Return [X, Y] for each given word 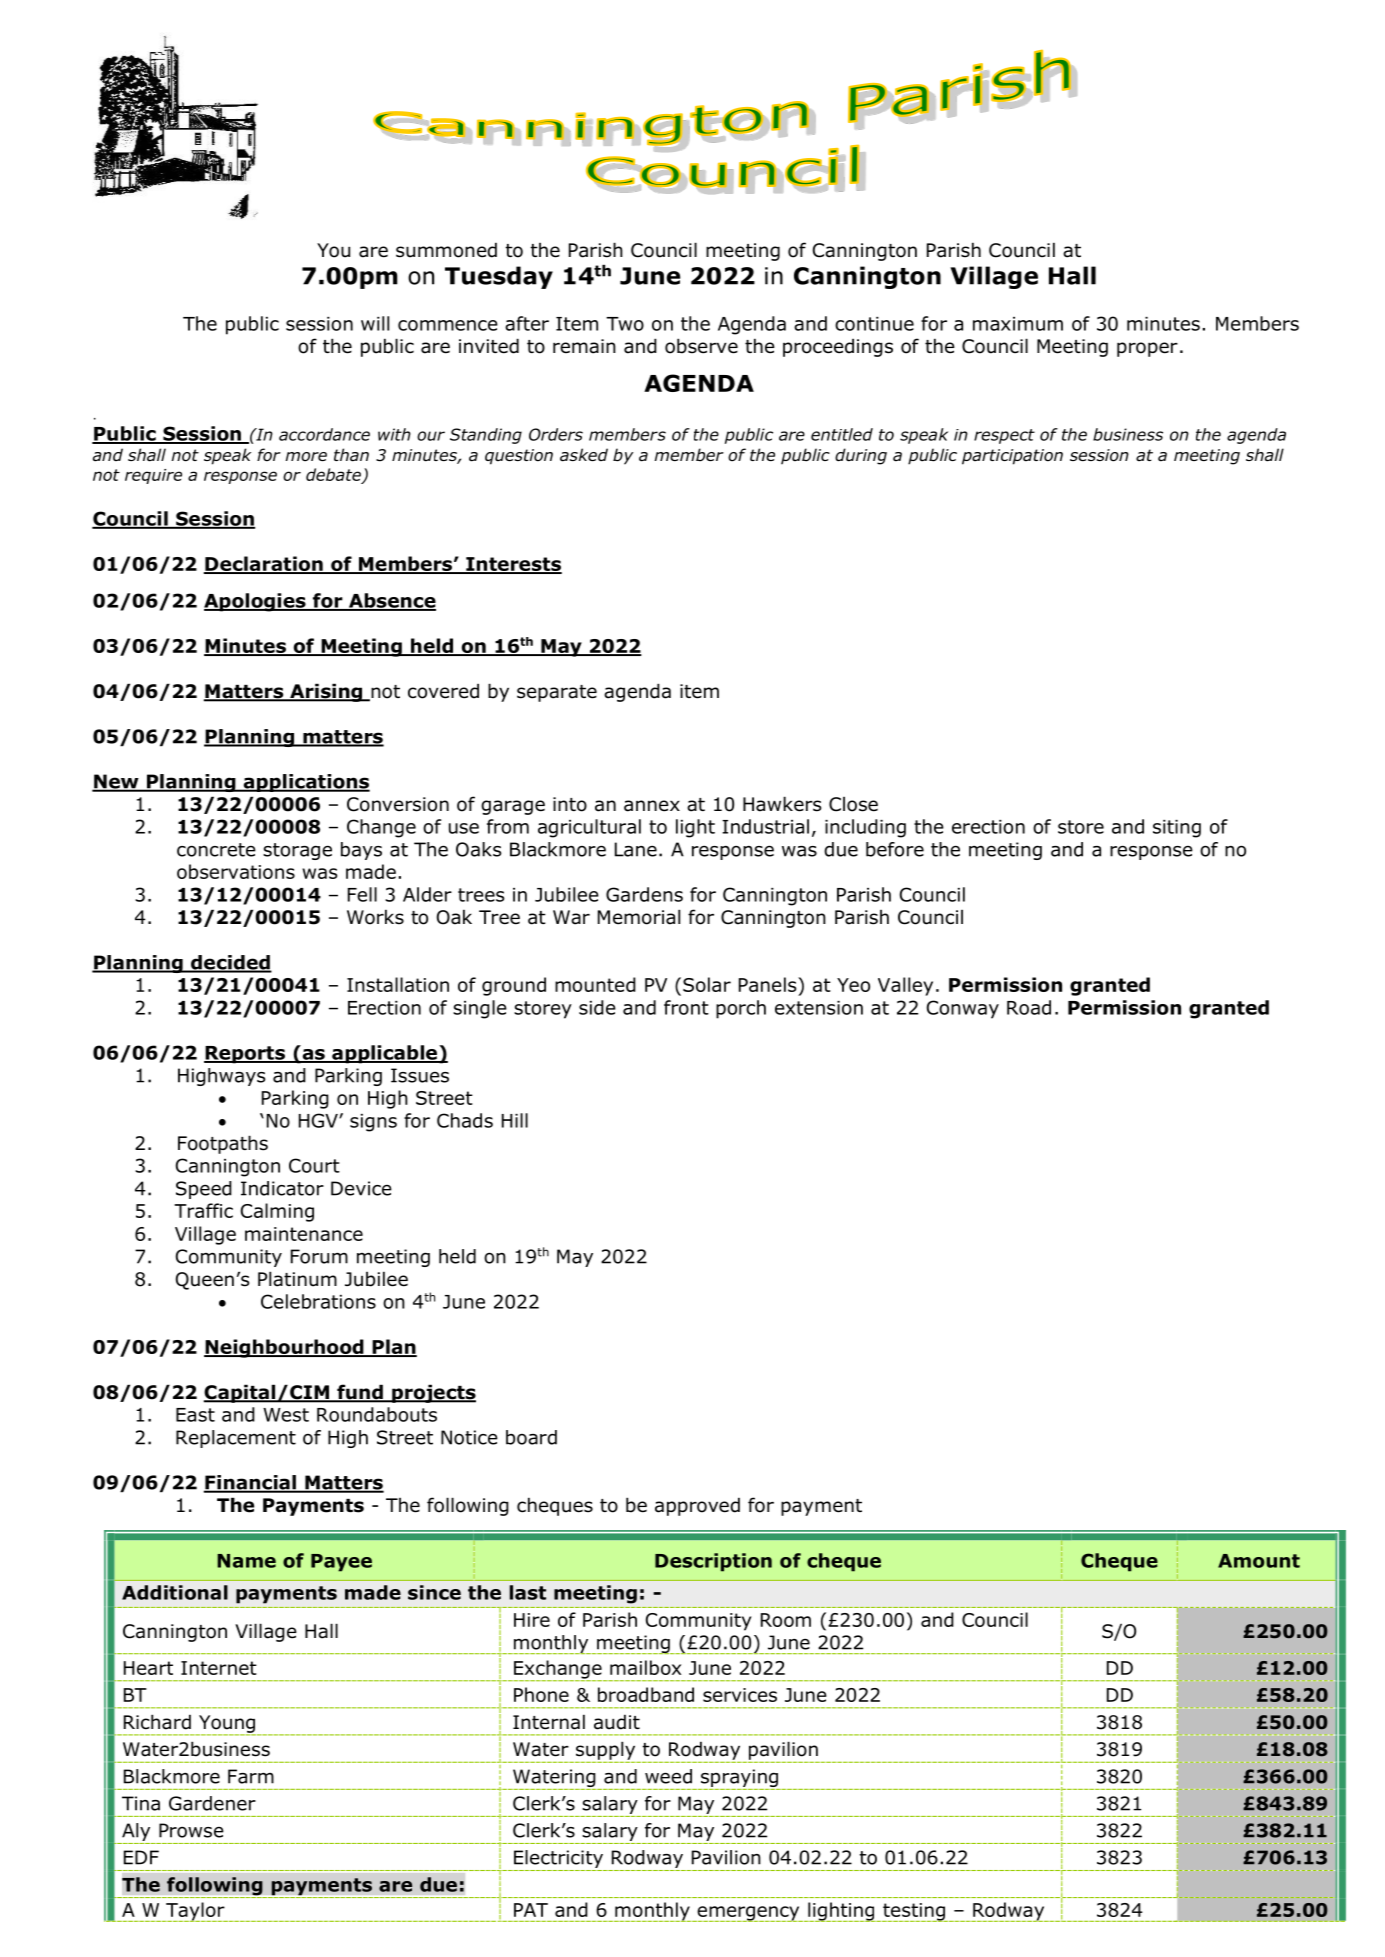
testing [914, 1912]
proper [1147, 349]
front [686, 1007]
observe [701, 346]
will [375, 323]
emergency [748, 1914]
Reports [245, 1055]
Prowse [191, 1830]
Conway [963, 1009]
